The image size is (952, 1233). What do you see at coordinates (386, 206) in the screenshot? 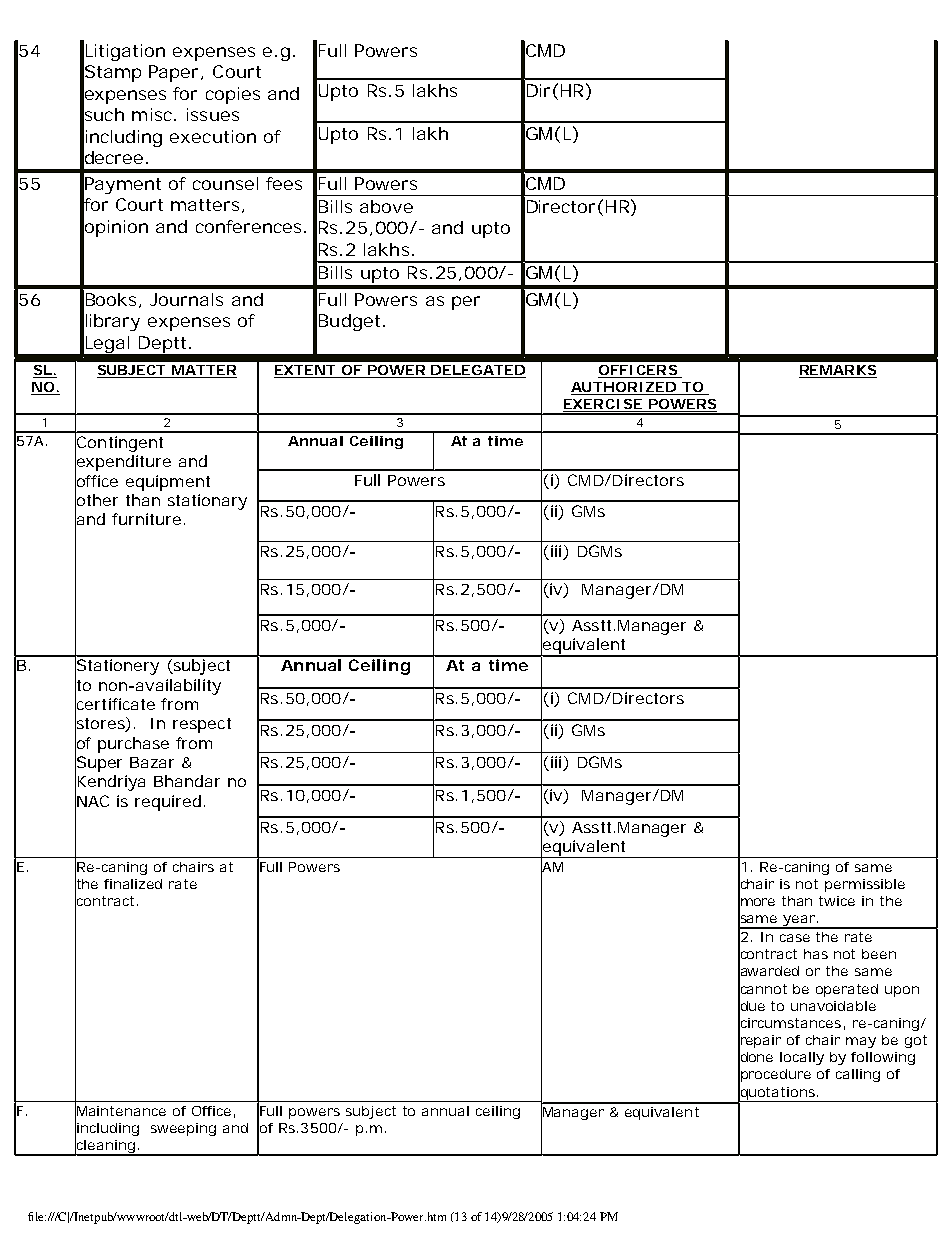
I see `above` at bounding box center [386, 206].
